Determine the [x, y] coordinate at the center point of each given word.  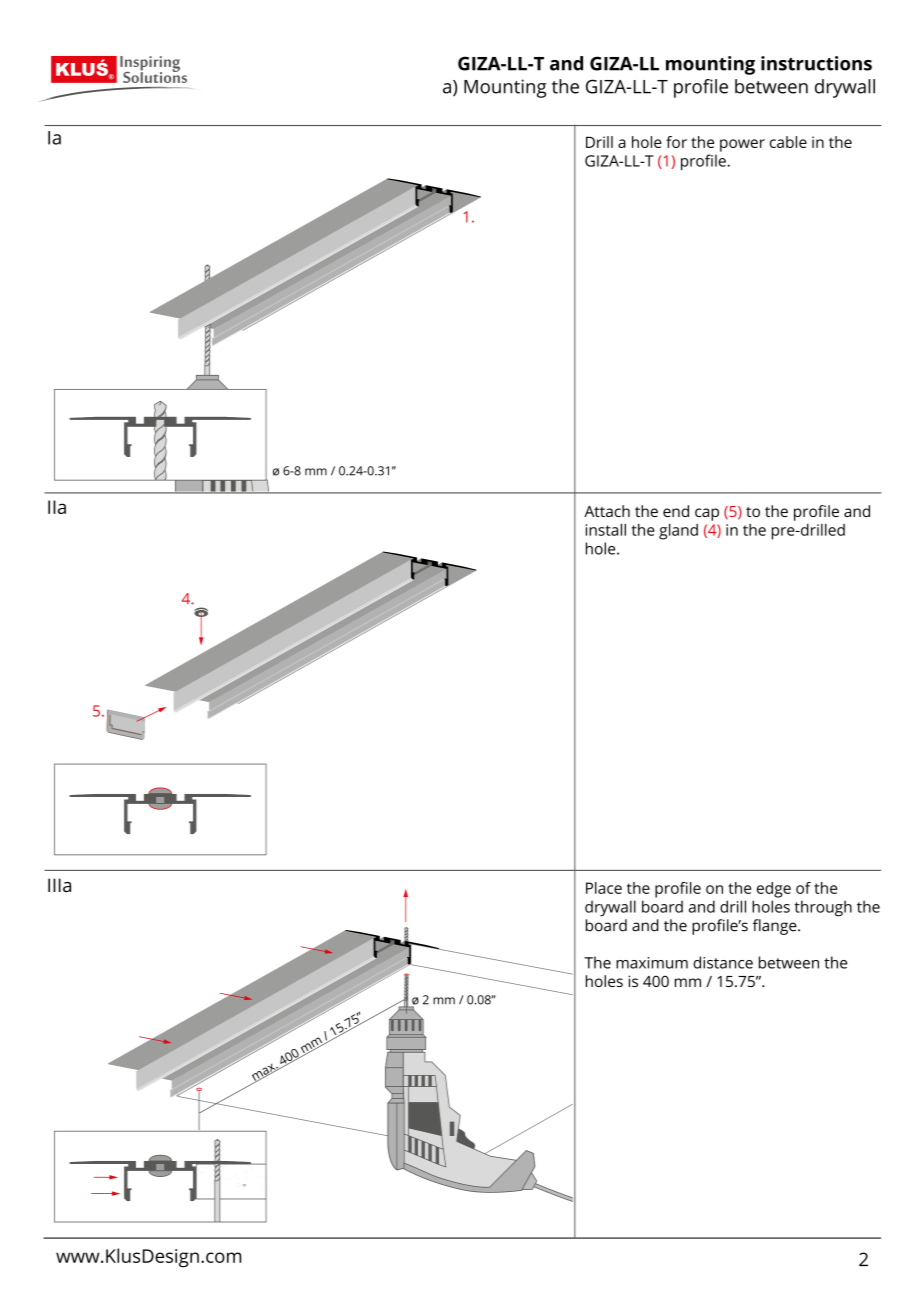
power [742, 145]
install [606, 530]
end [676, 511]
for [676, 142]
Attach [607, 511]
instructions [816, 63]
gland [678, 532]
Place [604, 888]
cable [788, 142]
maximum [652, 963]
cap [707, 514]
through [823, 908]
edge [774, 890]
